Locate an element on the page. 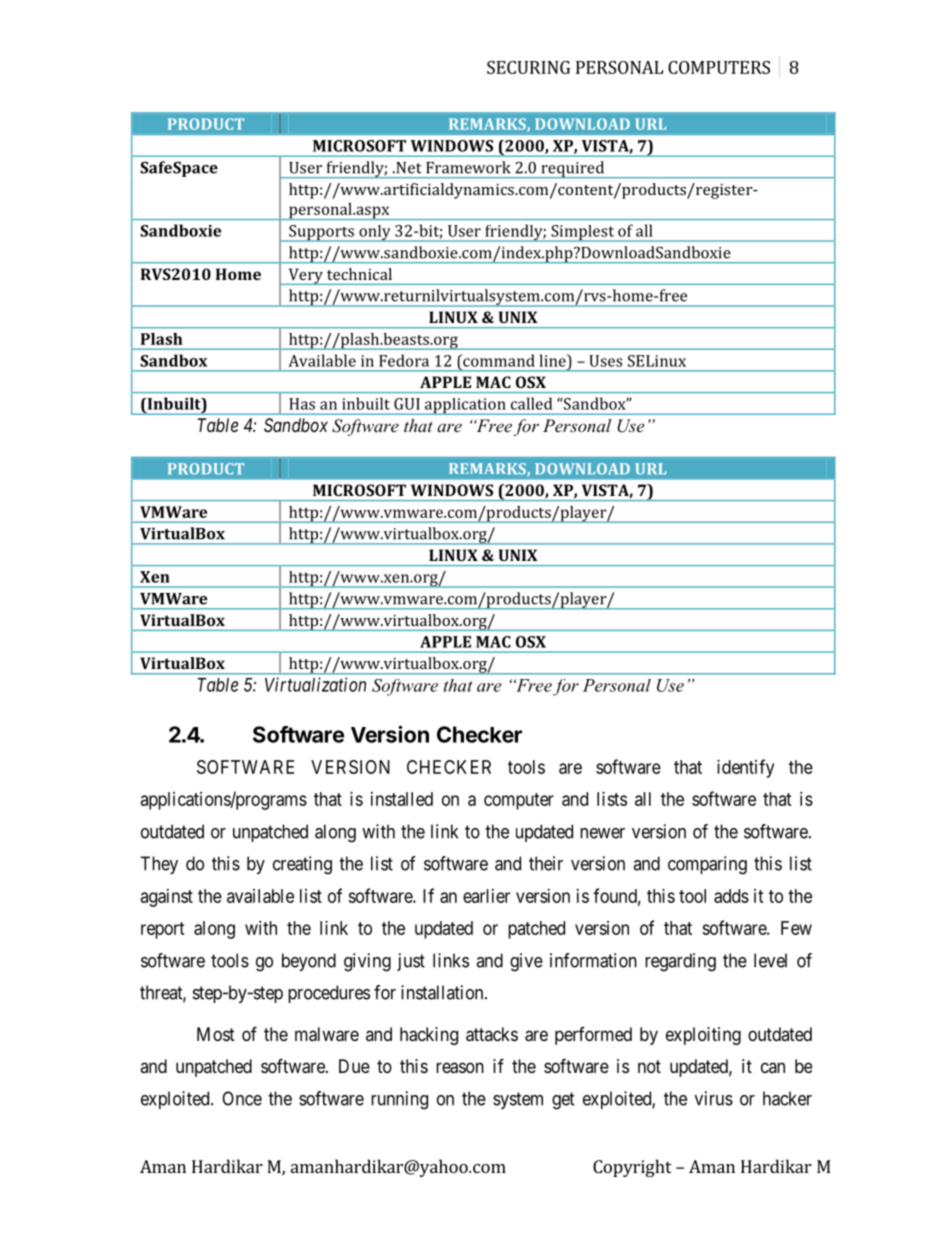  Uses is located at coordinates (605, 361).
